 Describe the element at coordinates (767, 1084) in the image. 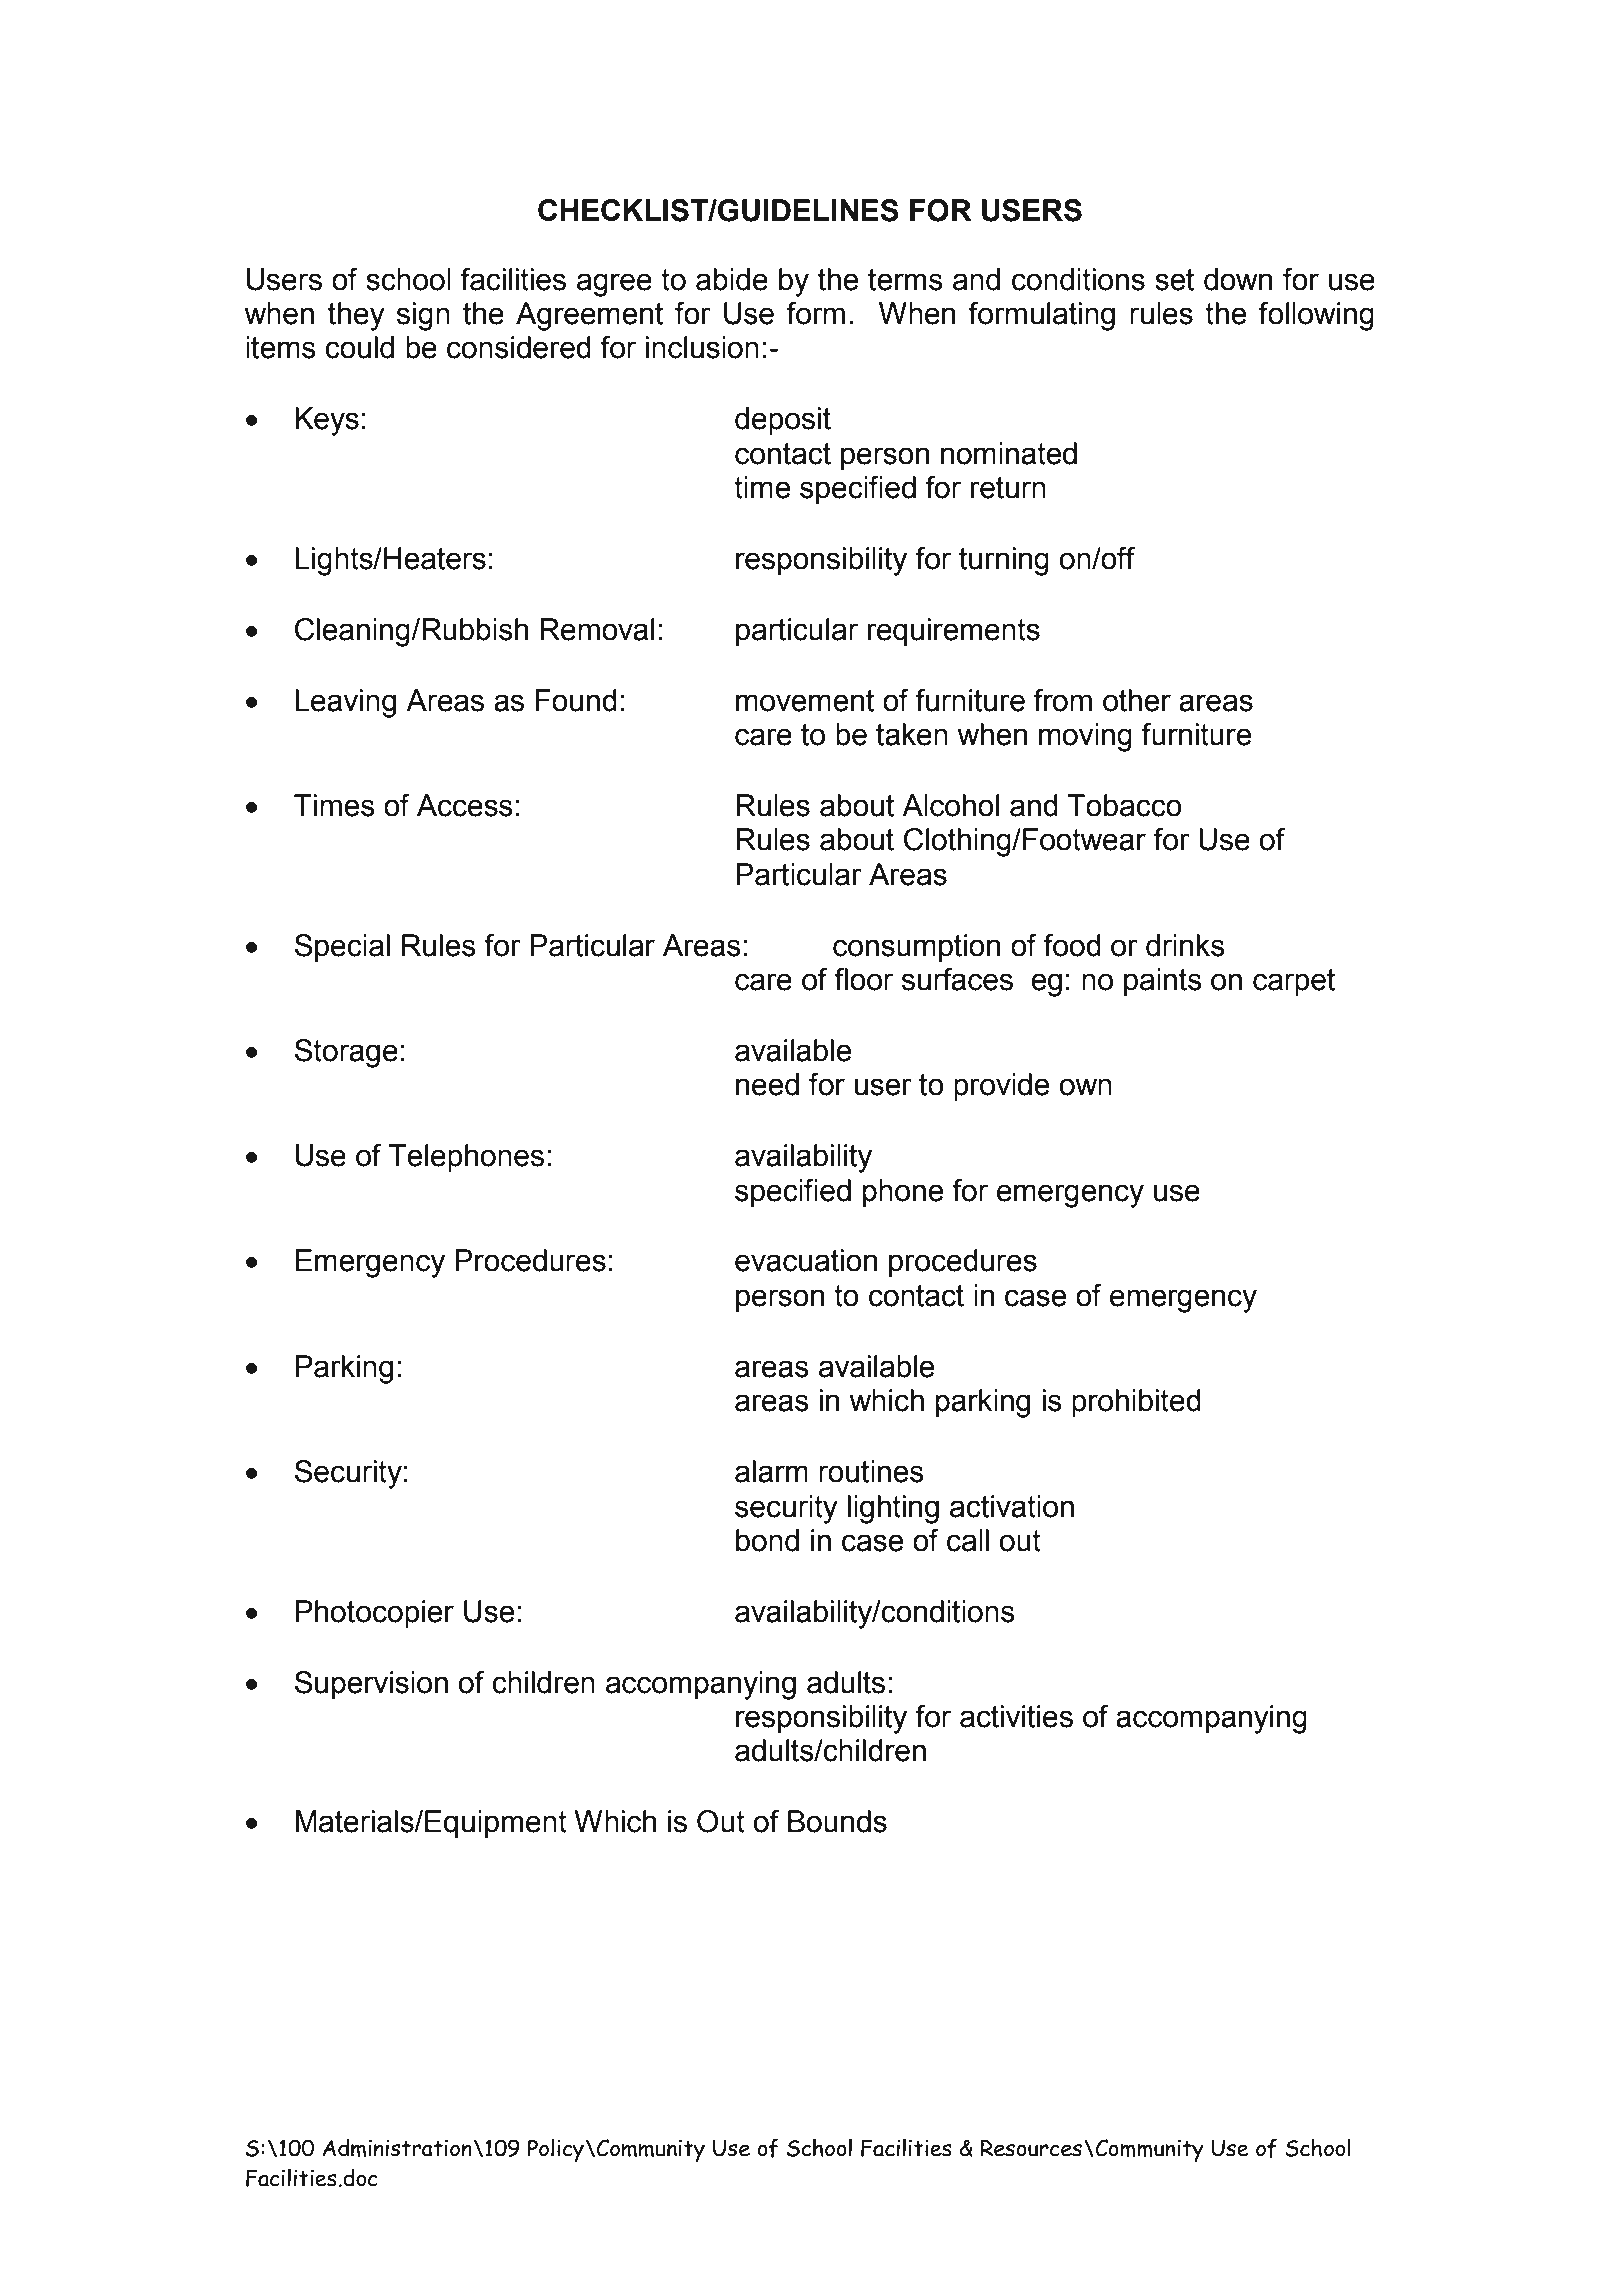

I see `need` at that location.
